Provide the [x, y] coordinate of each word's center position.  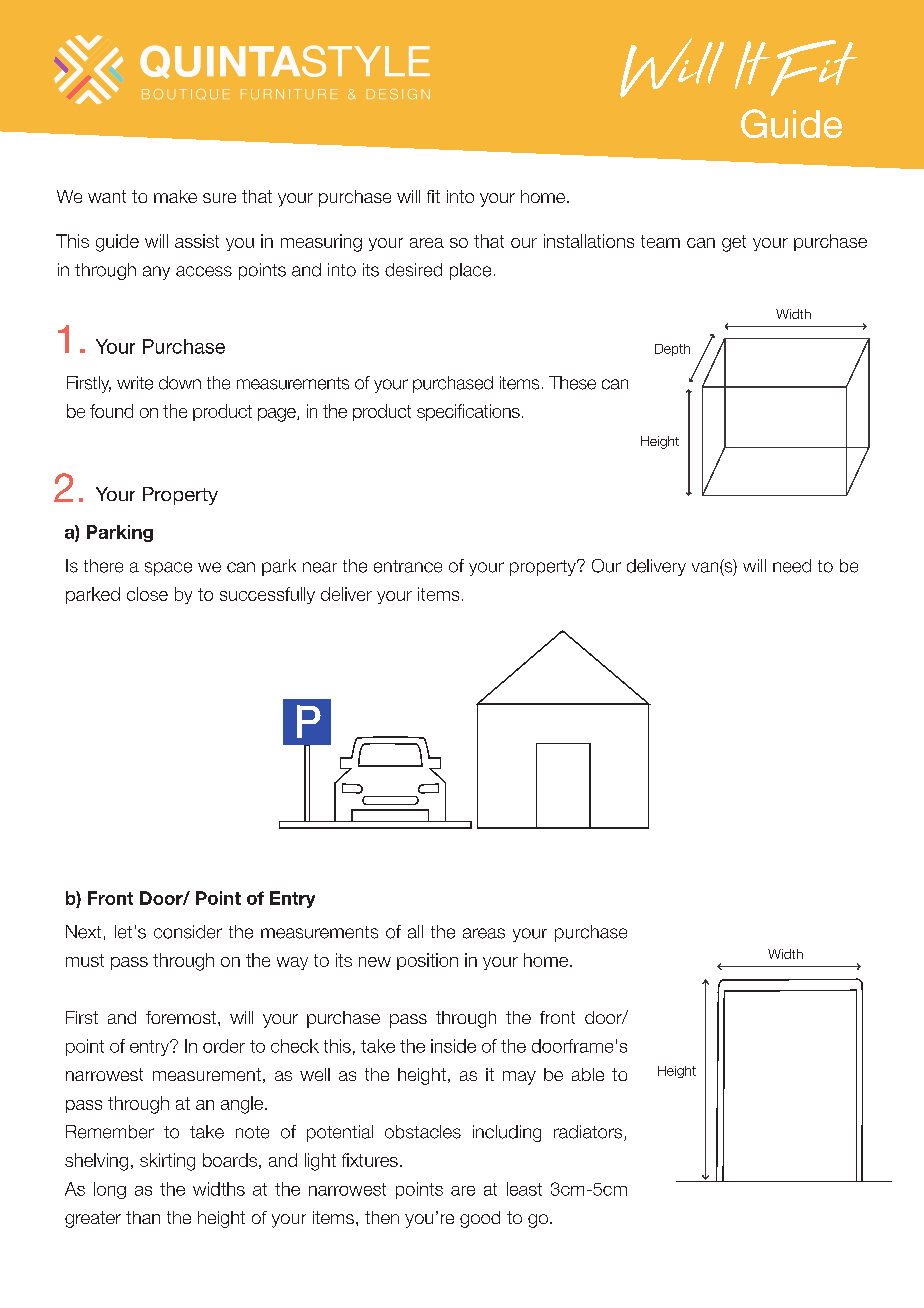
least [524, 1189]
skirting [167, 1162]
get [734, 243]
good [480, 1219]
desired [413, 270]
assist [197, 241]
